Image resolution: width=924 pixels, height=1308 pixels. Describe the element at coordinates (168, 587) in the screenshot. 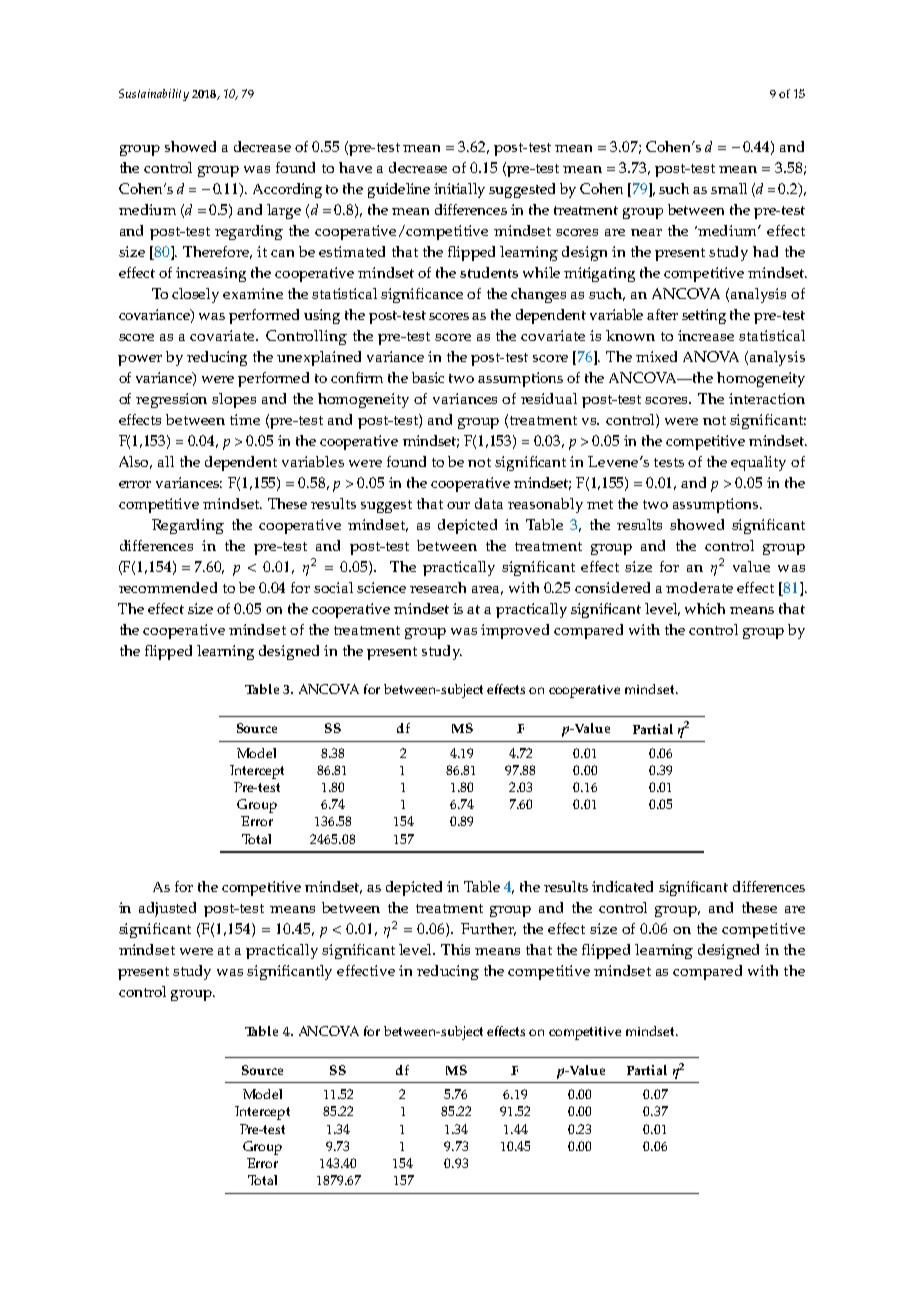

I see `recommended` at that location.
